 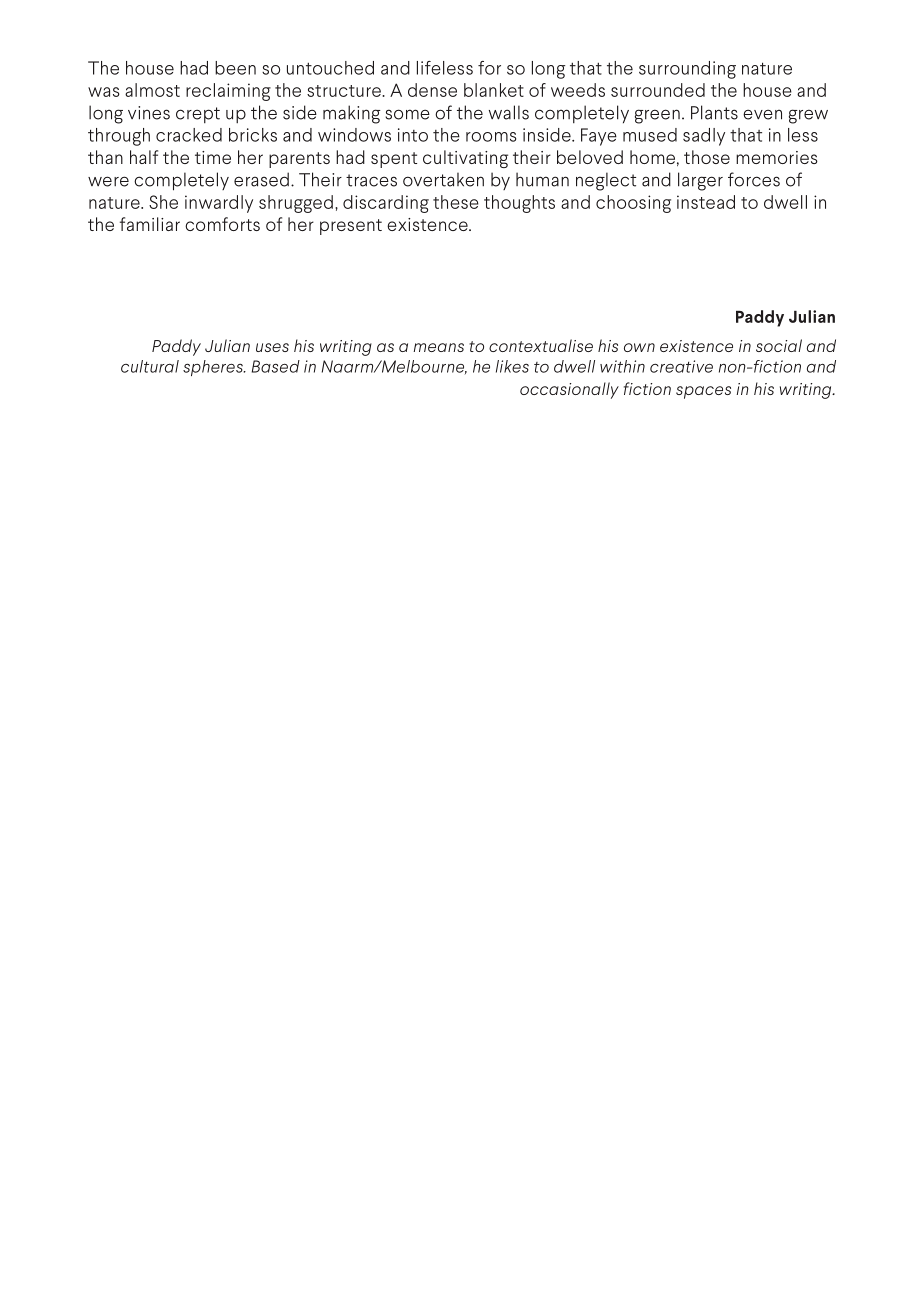 What do you see at coordinates (512, 366) in the image?
I see `likes` at bounding box center [512, 366].
